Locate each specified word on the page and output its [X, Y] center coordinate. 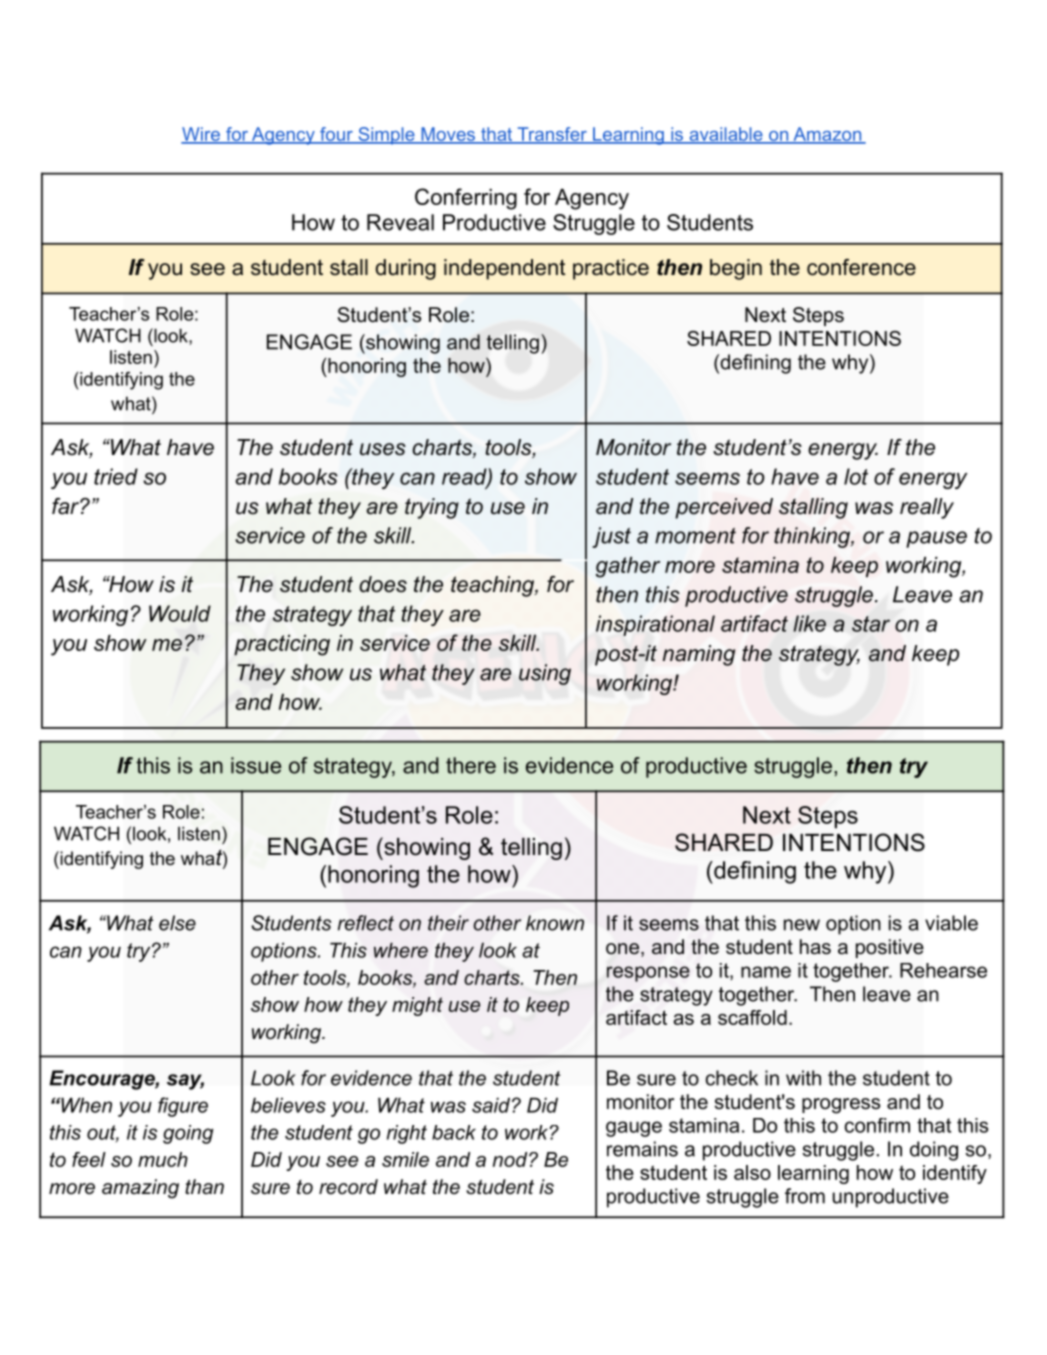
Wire [201, 135]
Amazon [827, 135]
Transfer [552, 135]
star [871, 624]
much [163, 1159]
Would [180, 613]
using [545, 674]
